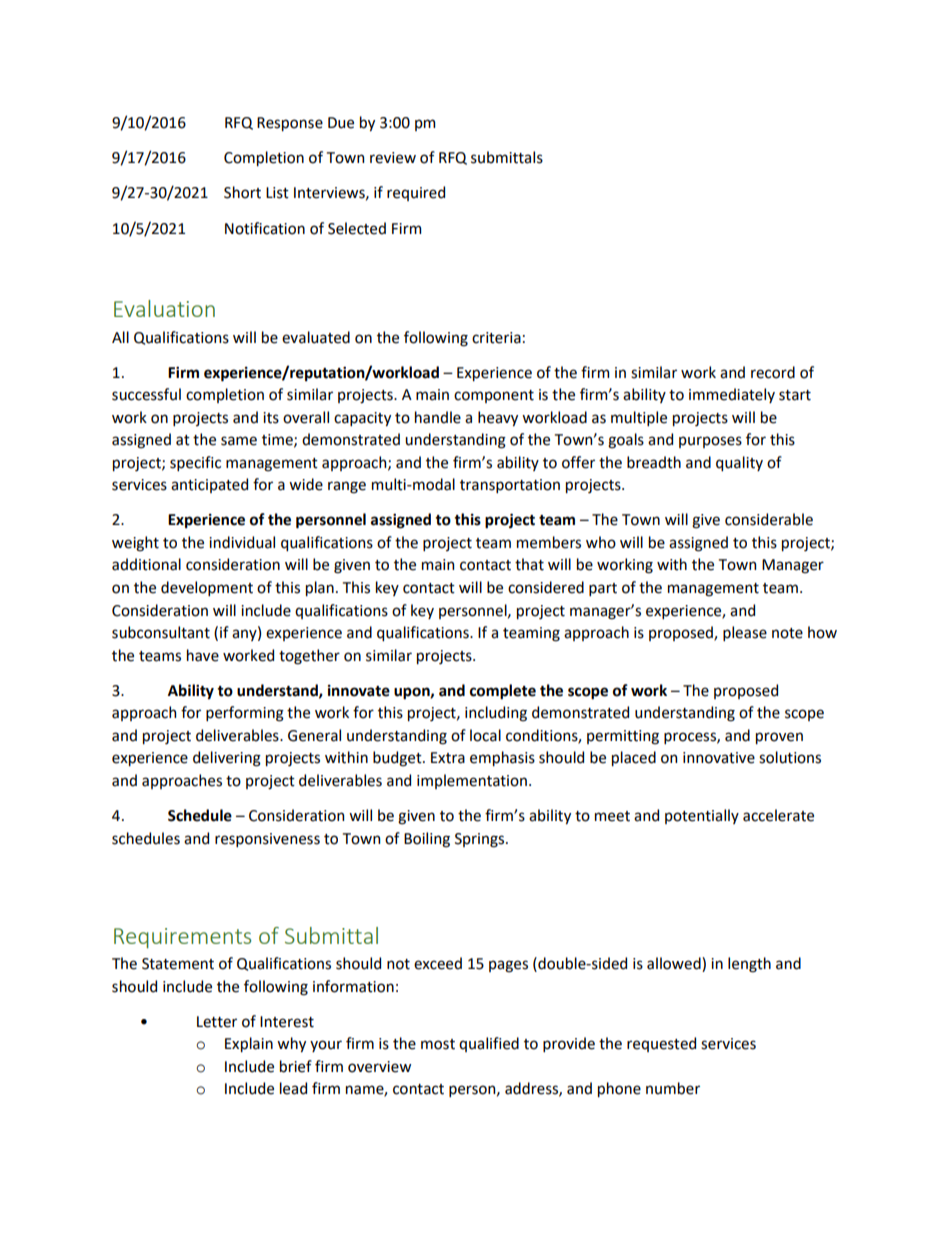 Image resolution: width=952 pixels, height=1233 pixels. I want to click on Explain, so click(249, 1044).
